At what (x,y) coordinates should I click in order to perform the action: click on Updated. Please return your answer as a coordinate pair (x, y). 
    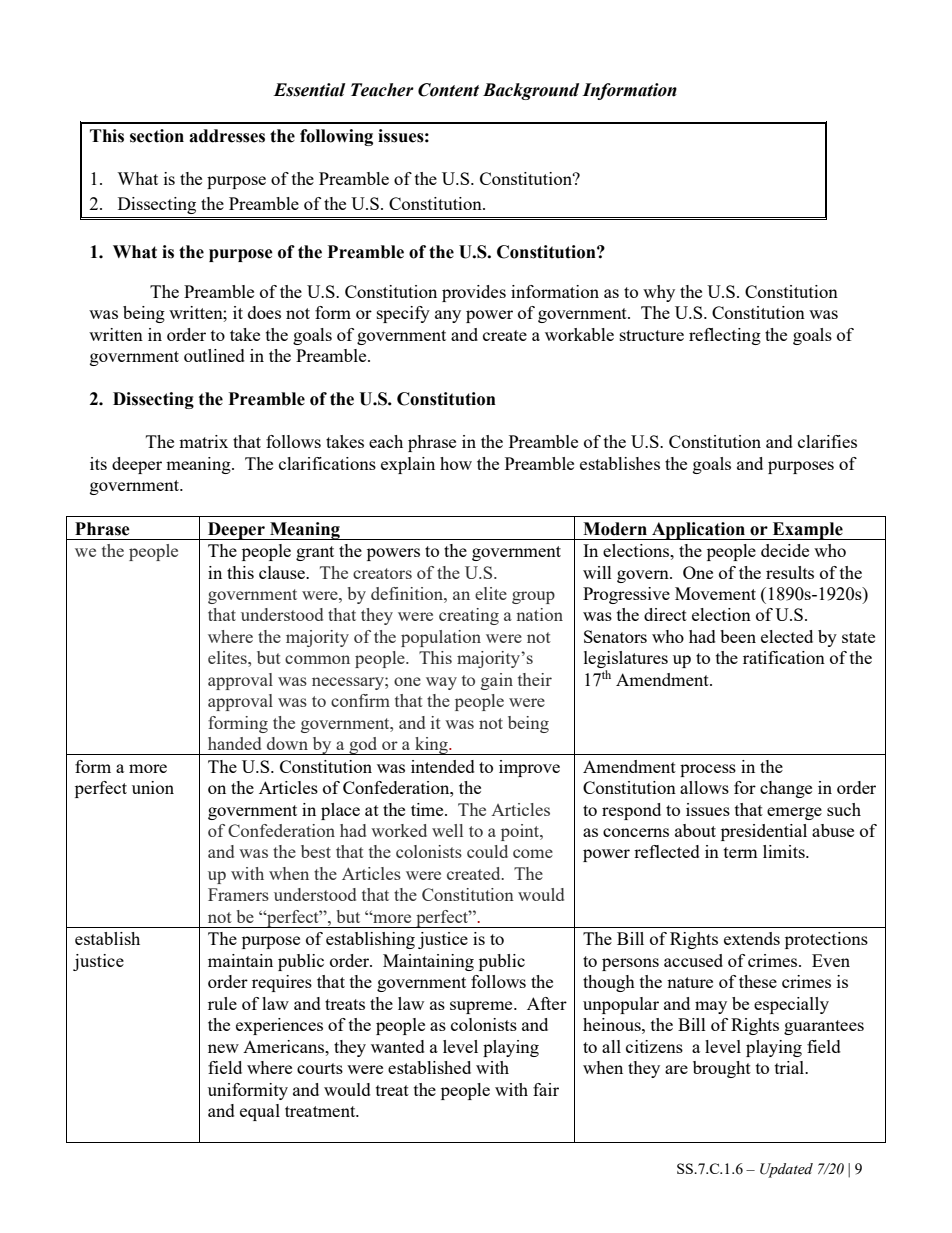
    Looking at the image, I should click on (786, 1170).
